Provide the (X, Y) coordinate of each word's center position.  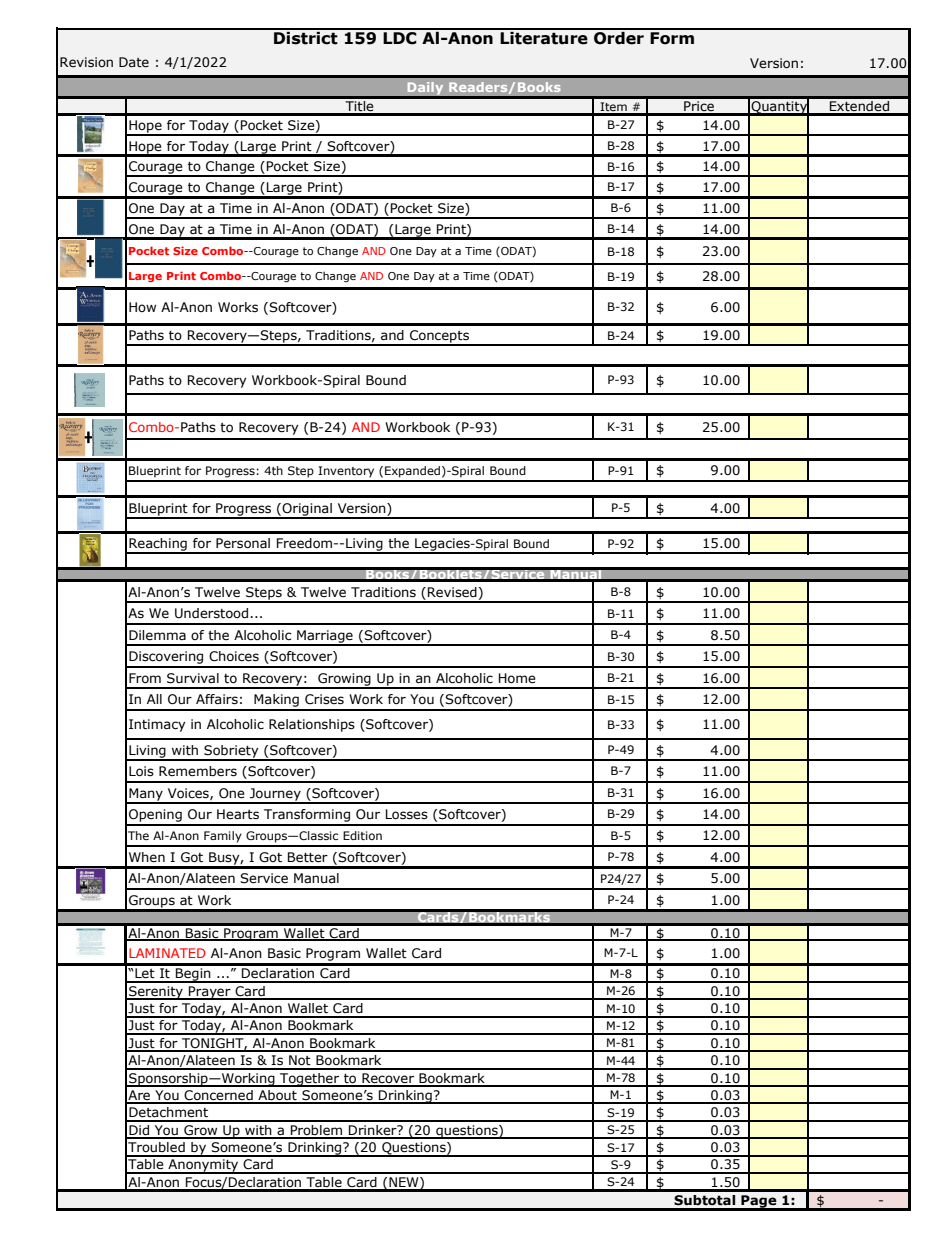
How (142, 307)
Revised (452, 592)
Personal (243, 543)
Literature (544, 37)
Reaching (158, 545)
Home (517, 678)
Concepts (439, 337)
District (306, 37)
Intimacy (157, 725)
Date (134, 62)
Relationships (312, 725)
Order (619, 37)
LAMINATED (167, 953)
